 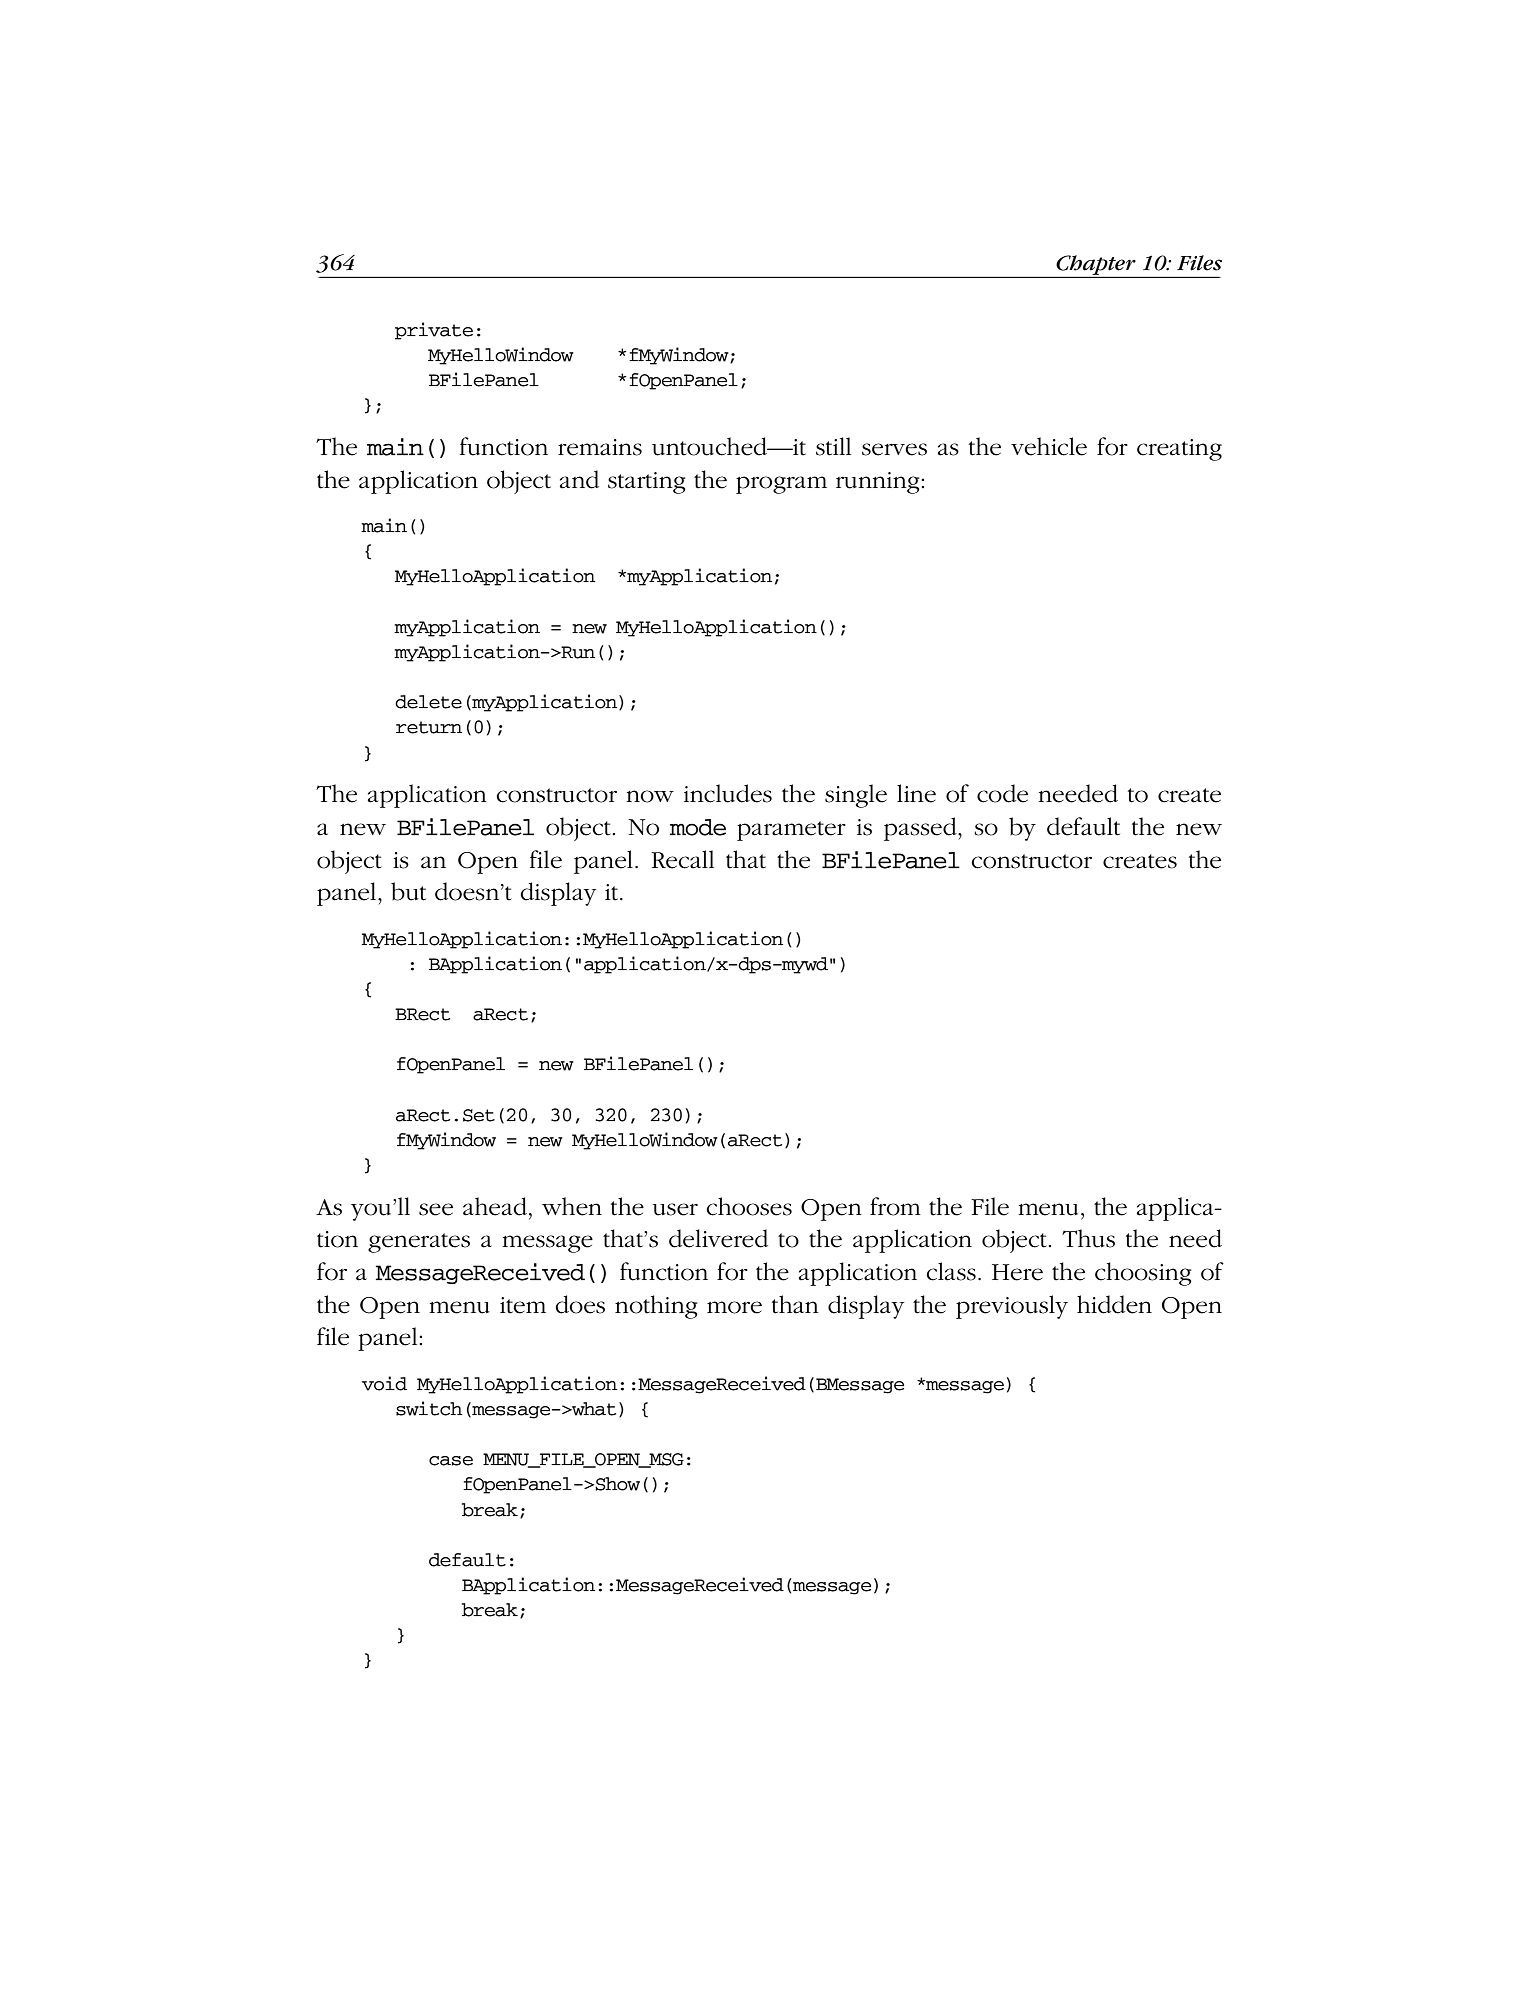 What do you see at coordinates (579, 479) in the image?
I see `and` at bounding box center [579, 479].
